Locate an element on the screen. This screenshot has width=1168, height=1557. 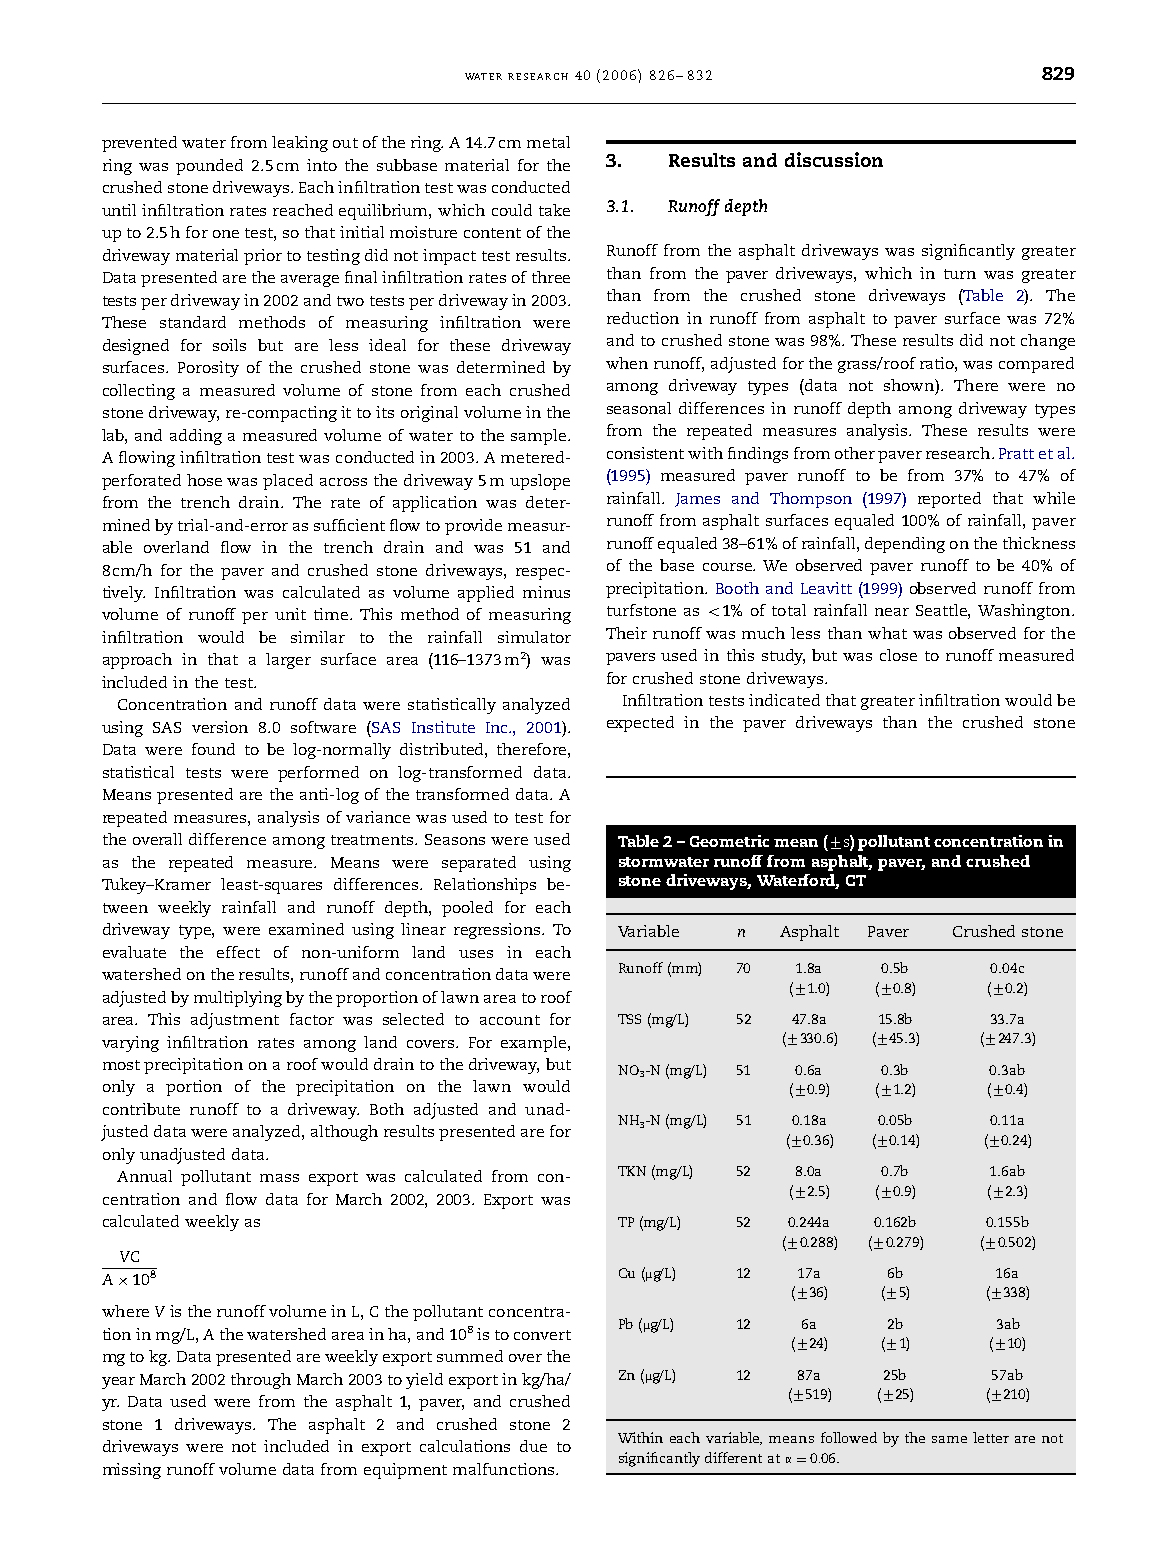
Geometric is located at coordinates (729, 841).
